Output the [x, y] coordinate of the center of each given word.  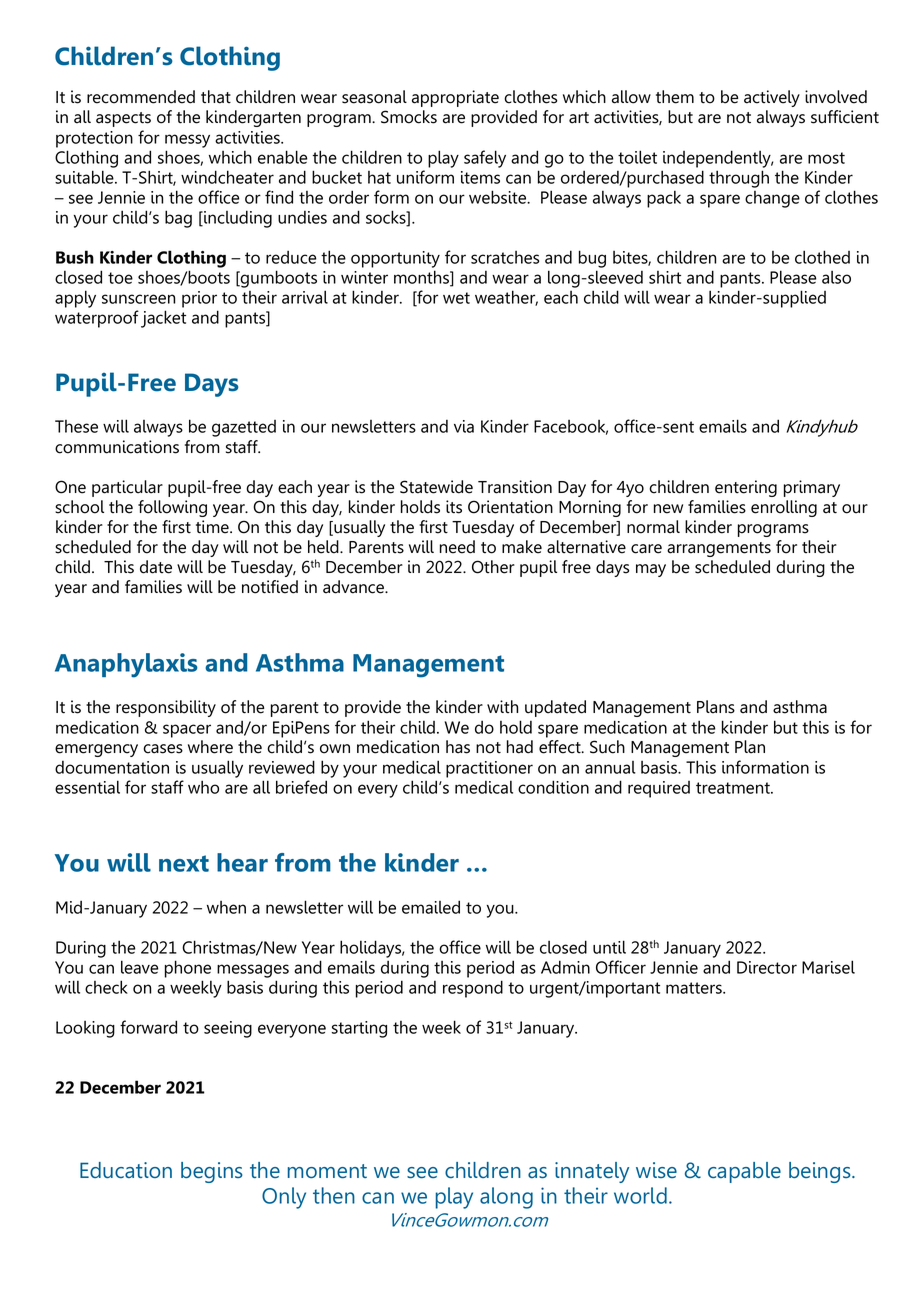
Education [126, 1170]
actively [772, 98]
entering [746, 488]
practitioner [489, 769]
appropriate [455, 98]
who [203, 787]
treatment [734, 788]
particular [127, 488]
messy [187, 141]
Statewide [436, 487]
